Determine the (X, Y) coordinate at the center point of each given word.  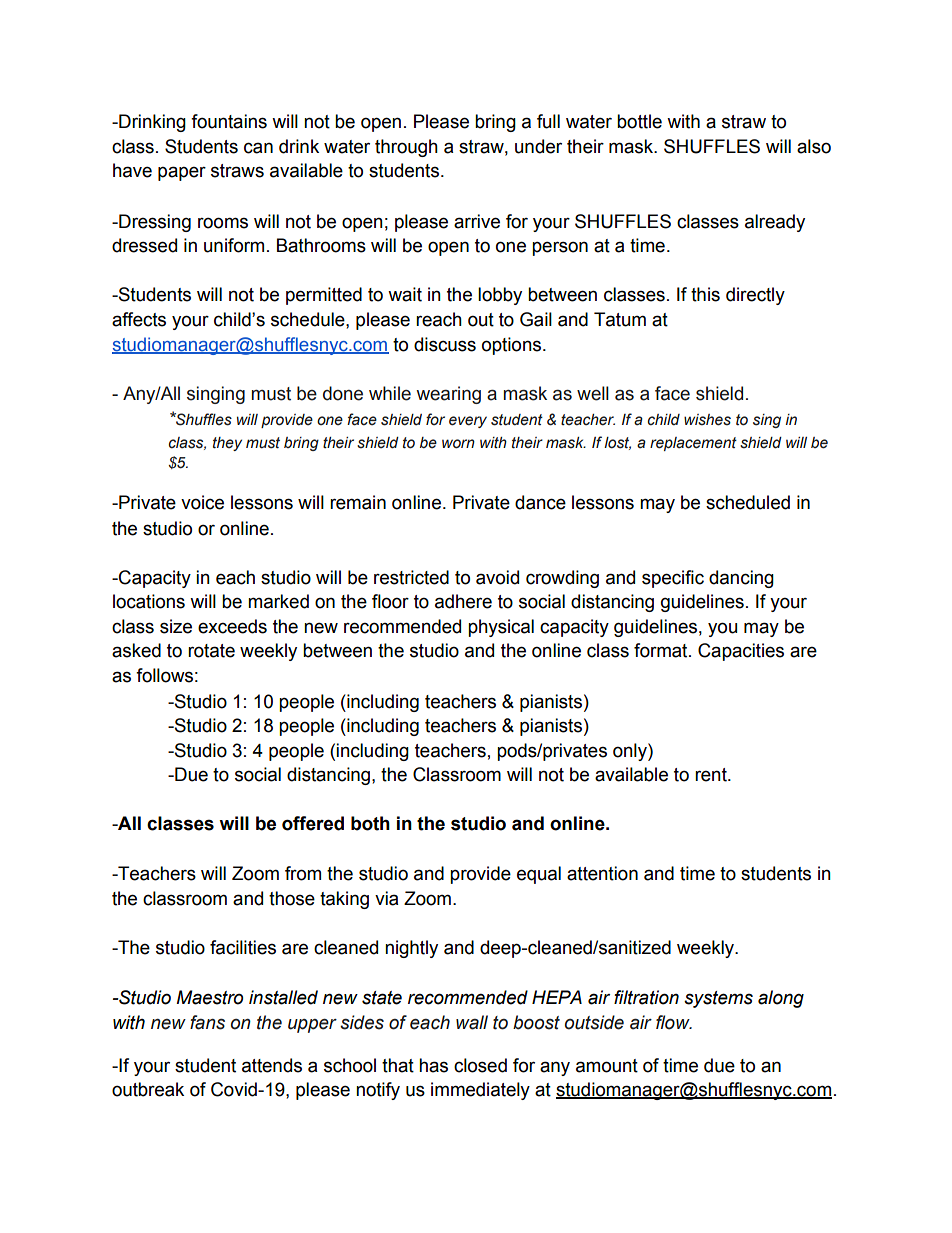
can (258, 148)
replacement (693, 444)
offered (313, 823)
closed (480, 1065)
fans (207, 1022)
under (538, 146)
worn (458, 444)
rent (712, 775)
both (370, 823)
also (814, 146)
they (227, 444)
